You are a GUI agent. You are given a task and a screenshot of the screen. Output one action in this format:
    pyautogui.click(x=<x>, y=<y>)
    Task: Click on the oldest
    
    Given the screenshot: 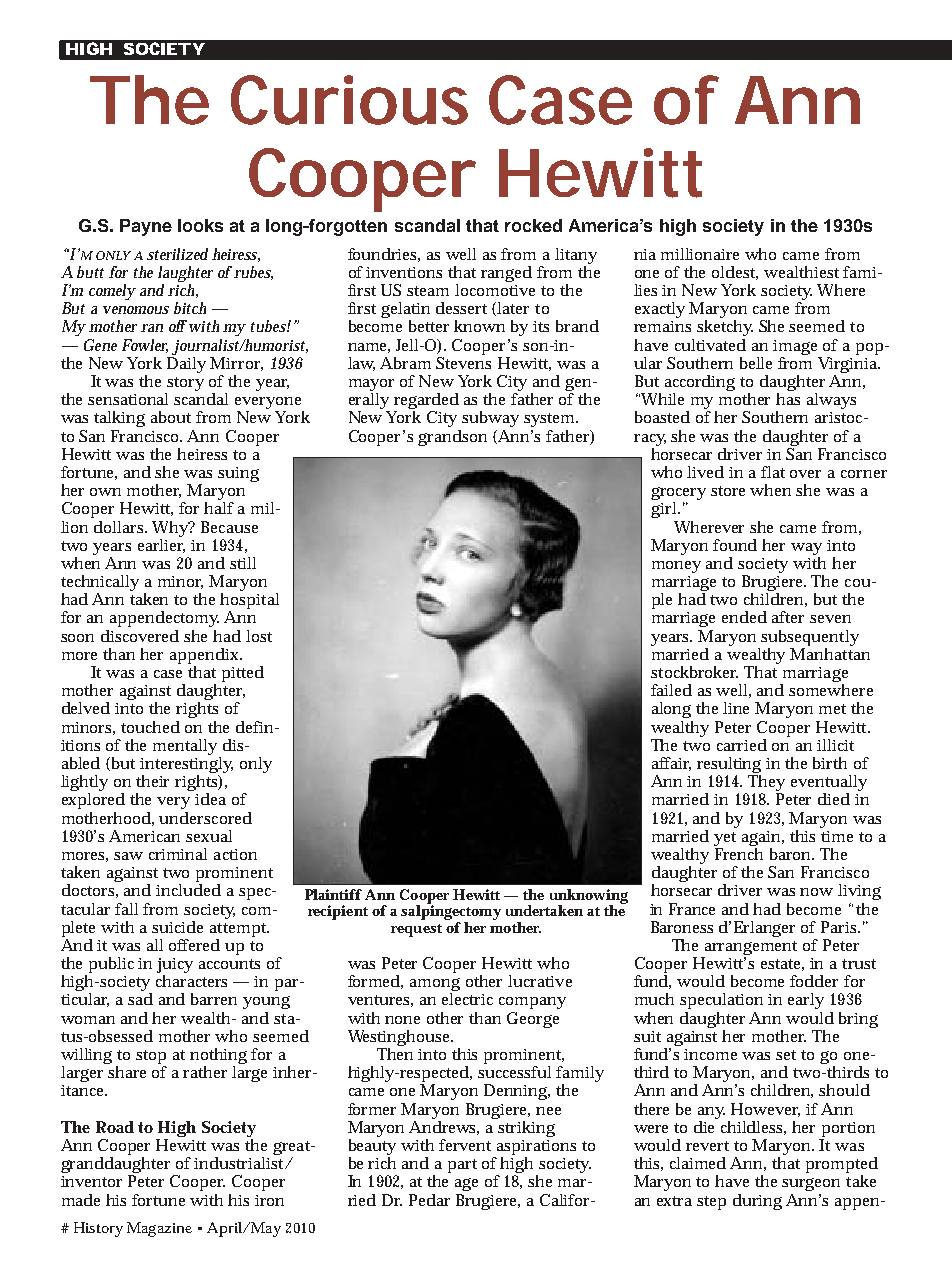 What is the action you would take?
    pyautogui.click(x=735, y=273)
